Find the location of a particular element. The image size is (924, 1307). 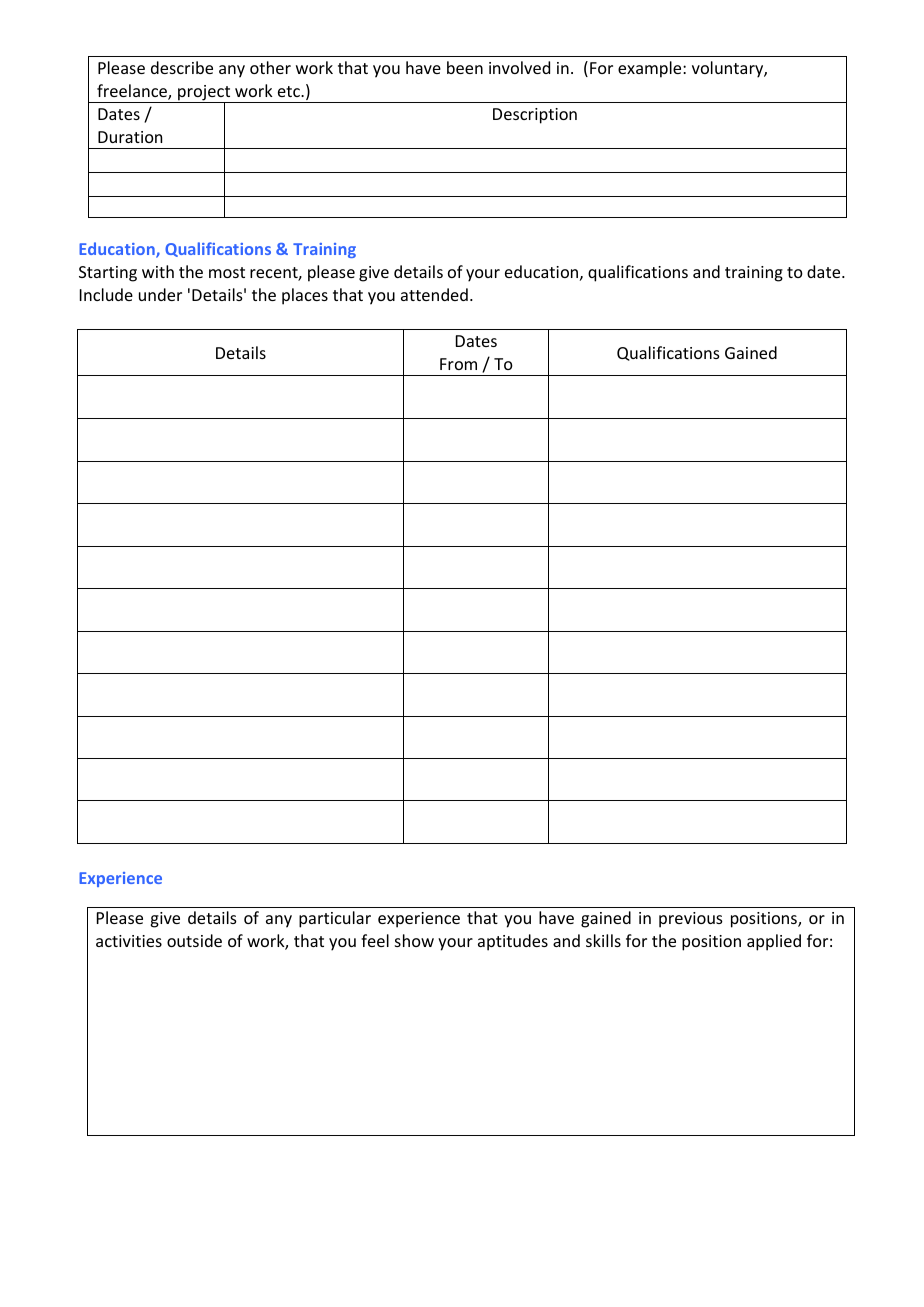

show is located at coordinates (414, 940).
